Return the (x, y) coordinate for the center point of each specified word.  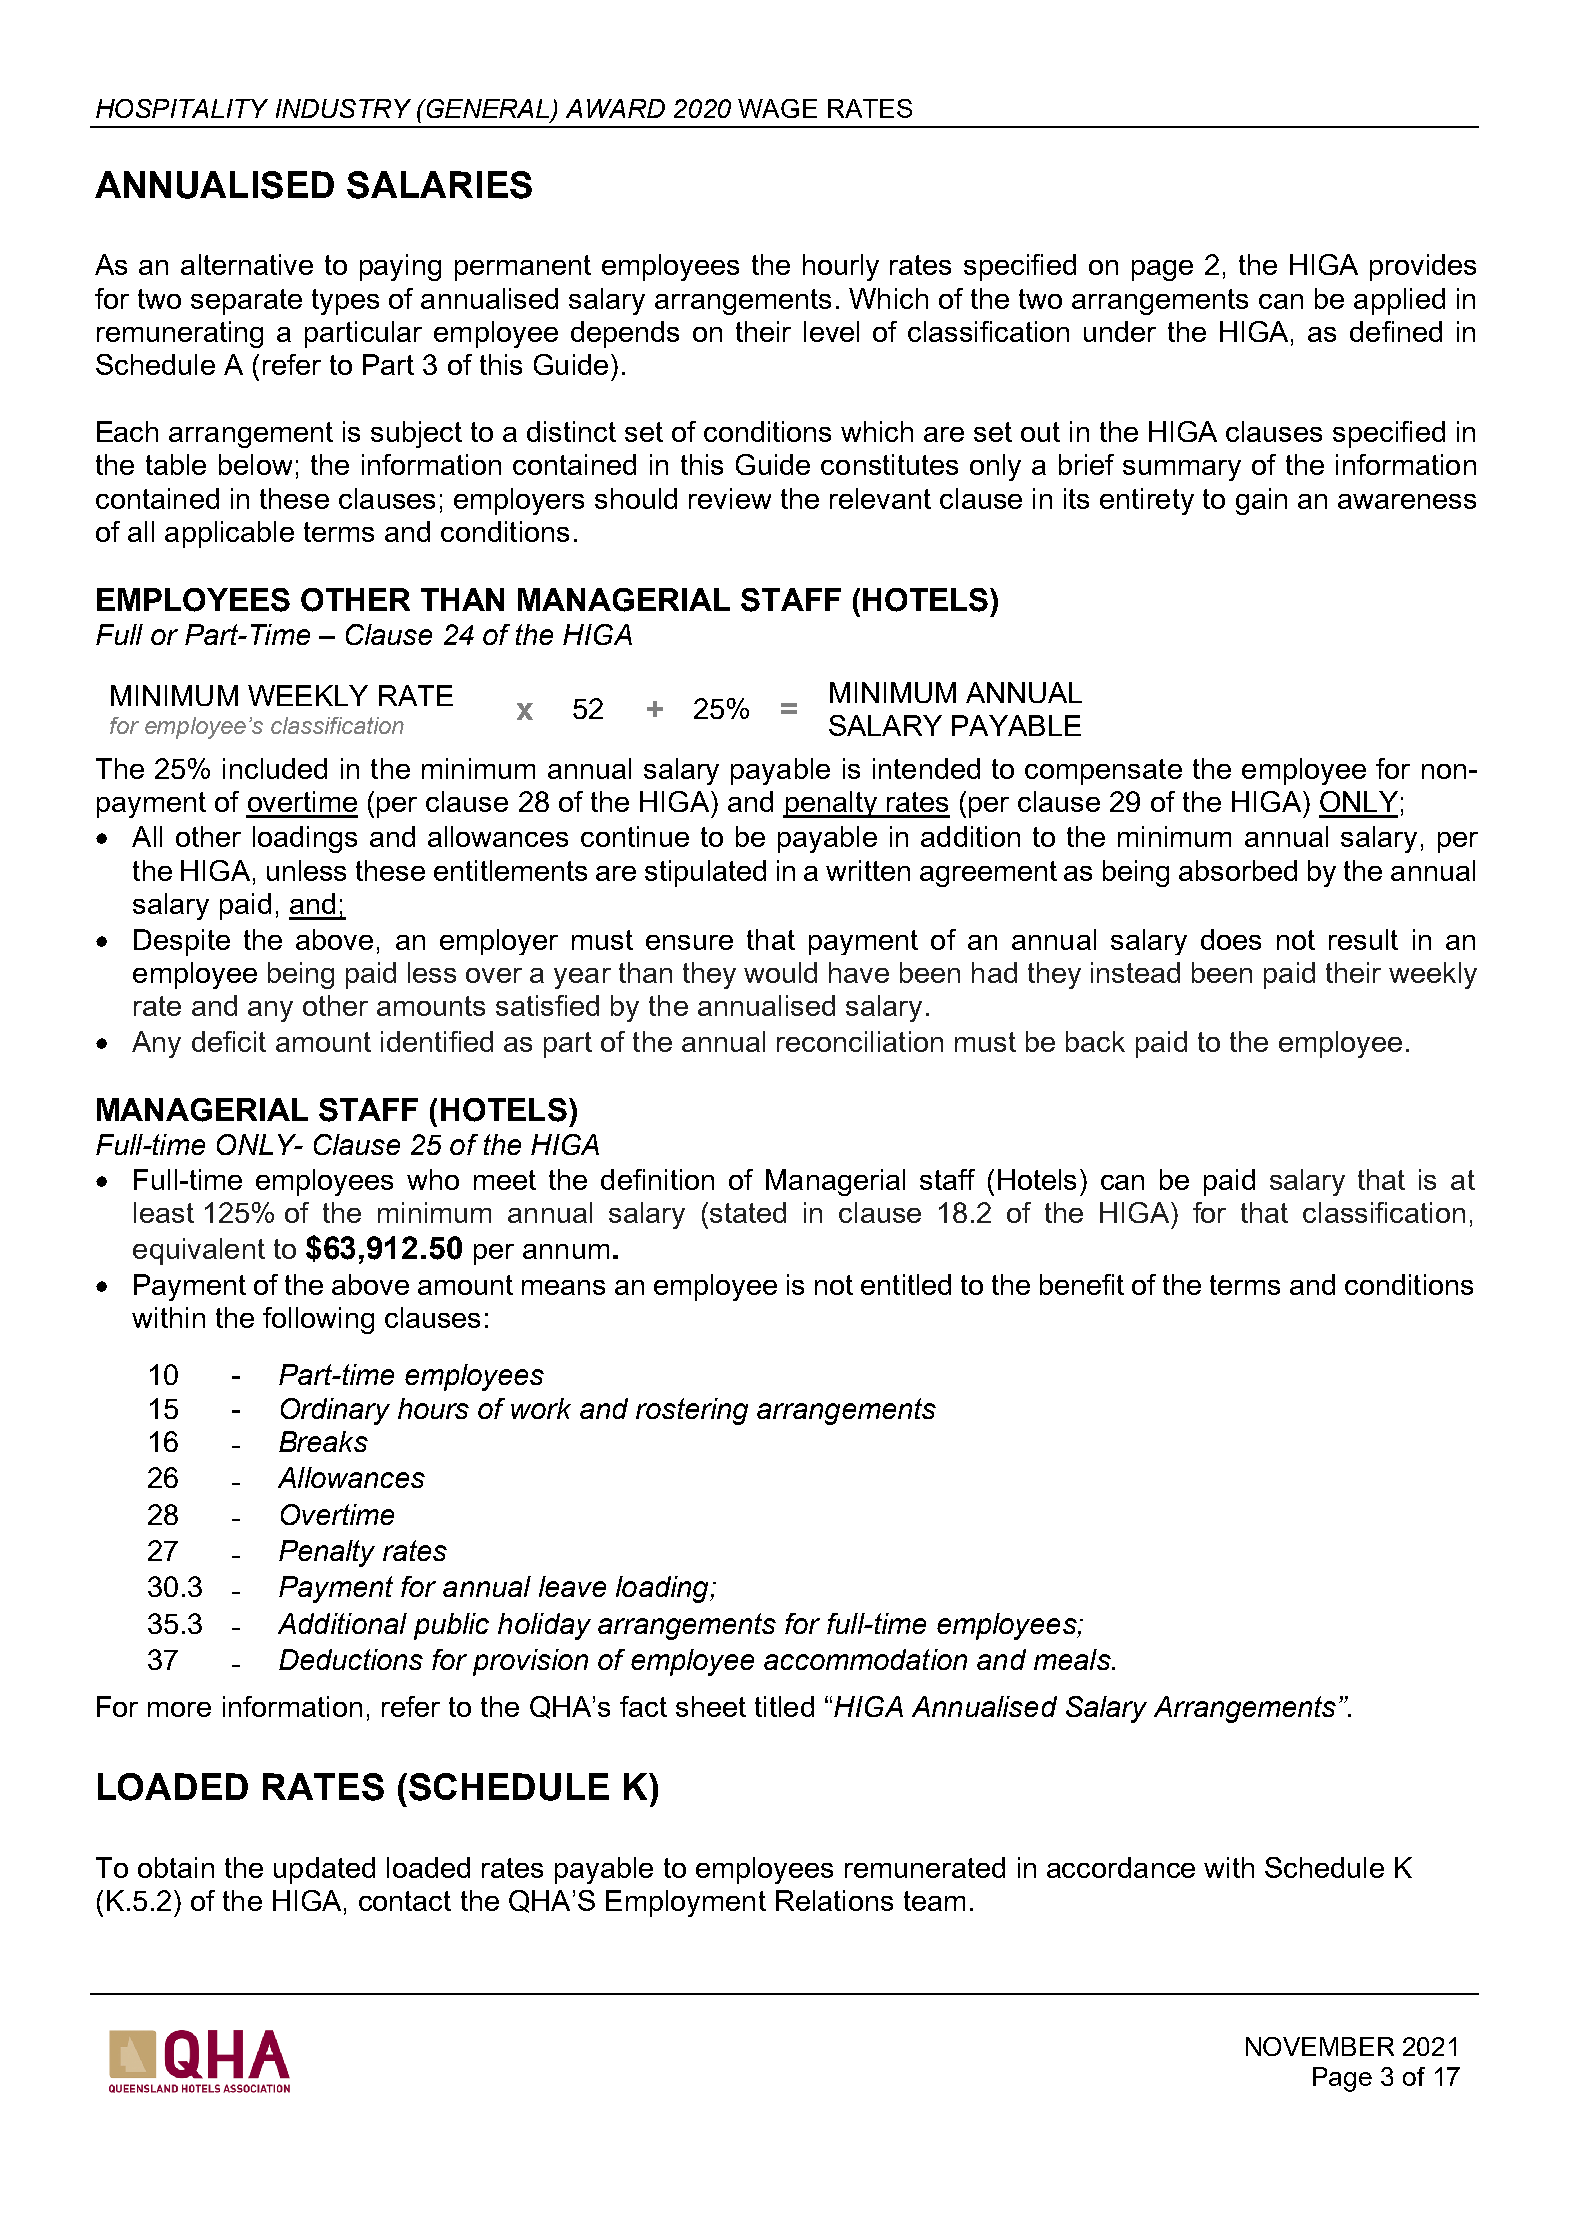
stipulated (705, 873)
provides (1423, 267)
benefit (1082, 1284)
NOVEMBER (1320, 2046)
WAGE (777, 108)
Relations (834, 1900)
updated (324, 1870)
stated (748, 1212)
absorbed (1238, 870)
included (275, 768)
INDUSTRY (343, 108)
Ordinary (335, 1411)
